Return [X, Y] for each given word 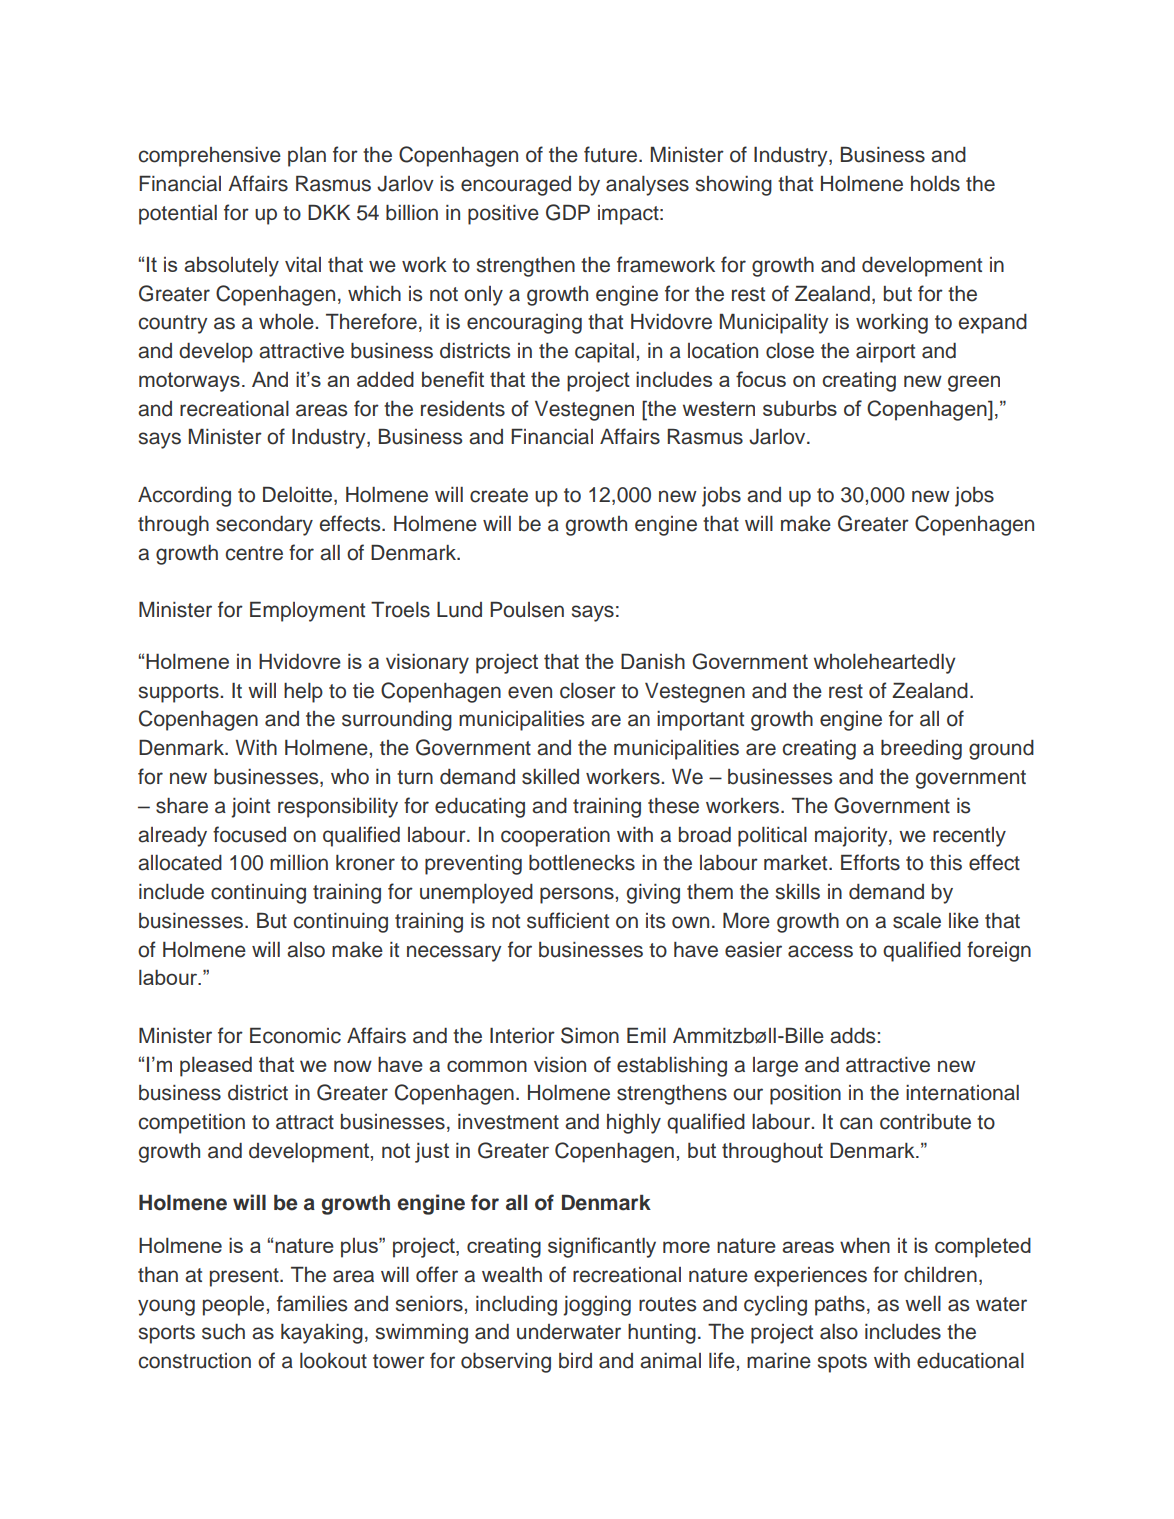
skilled [550, 777]
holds [935, 184]
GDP [568, 212]
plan [307, 157]
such [223, 1332]
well [923, 1304]
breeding [921, 750]
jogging [597, 1306]
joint [250, 808]
